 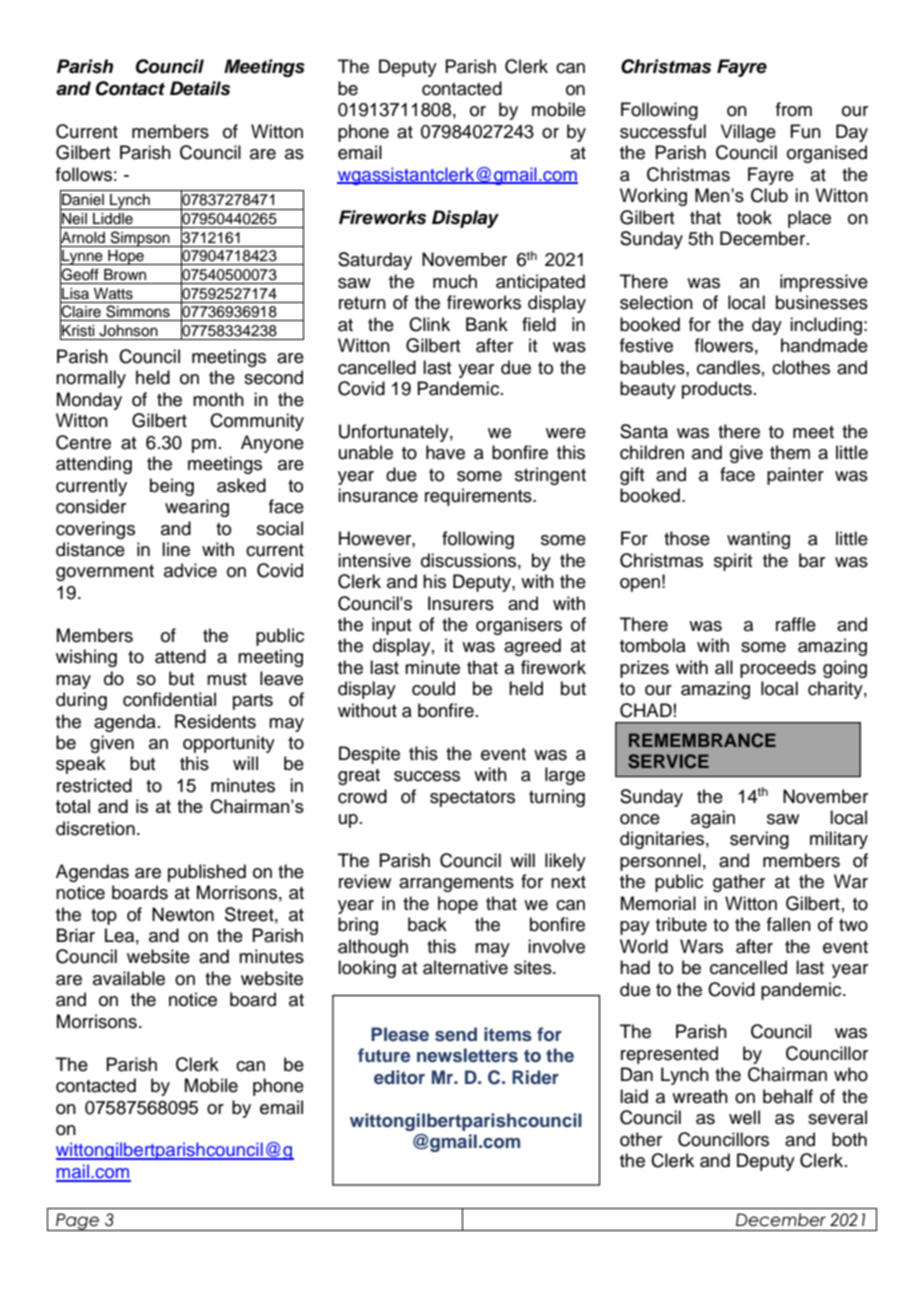 What do you see at coordinates (759, 840) in the document?
I see `serving` at bounding box center [759, 840].
